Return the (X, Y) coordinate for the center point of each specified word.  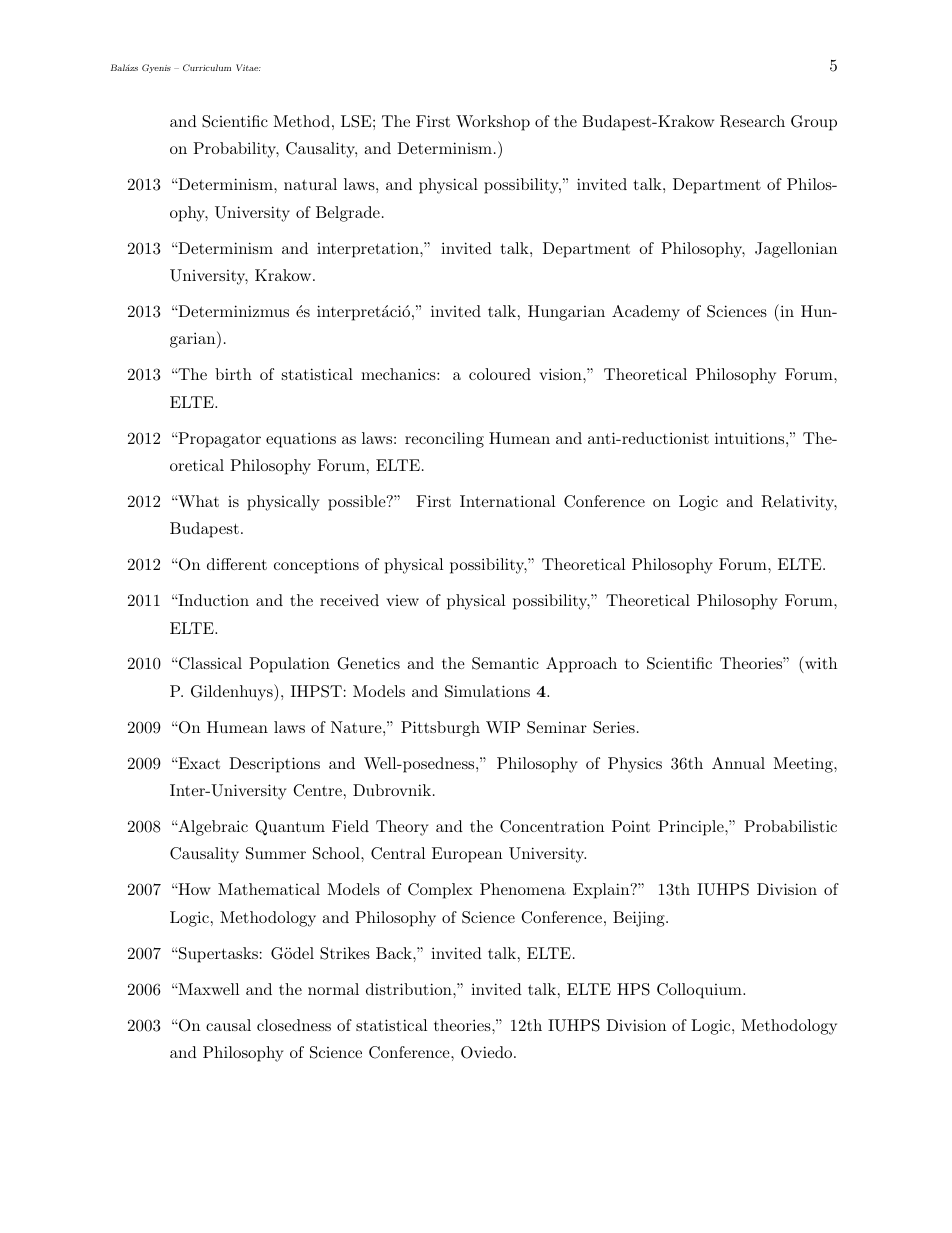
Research (752, 121)
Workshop (493, 123)
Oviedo (486, 1052)
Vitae (248, 67)
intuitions (749, 438)
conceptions (316, 566)
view (402, 600)
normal (333, 989)
